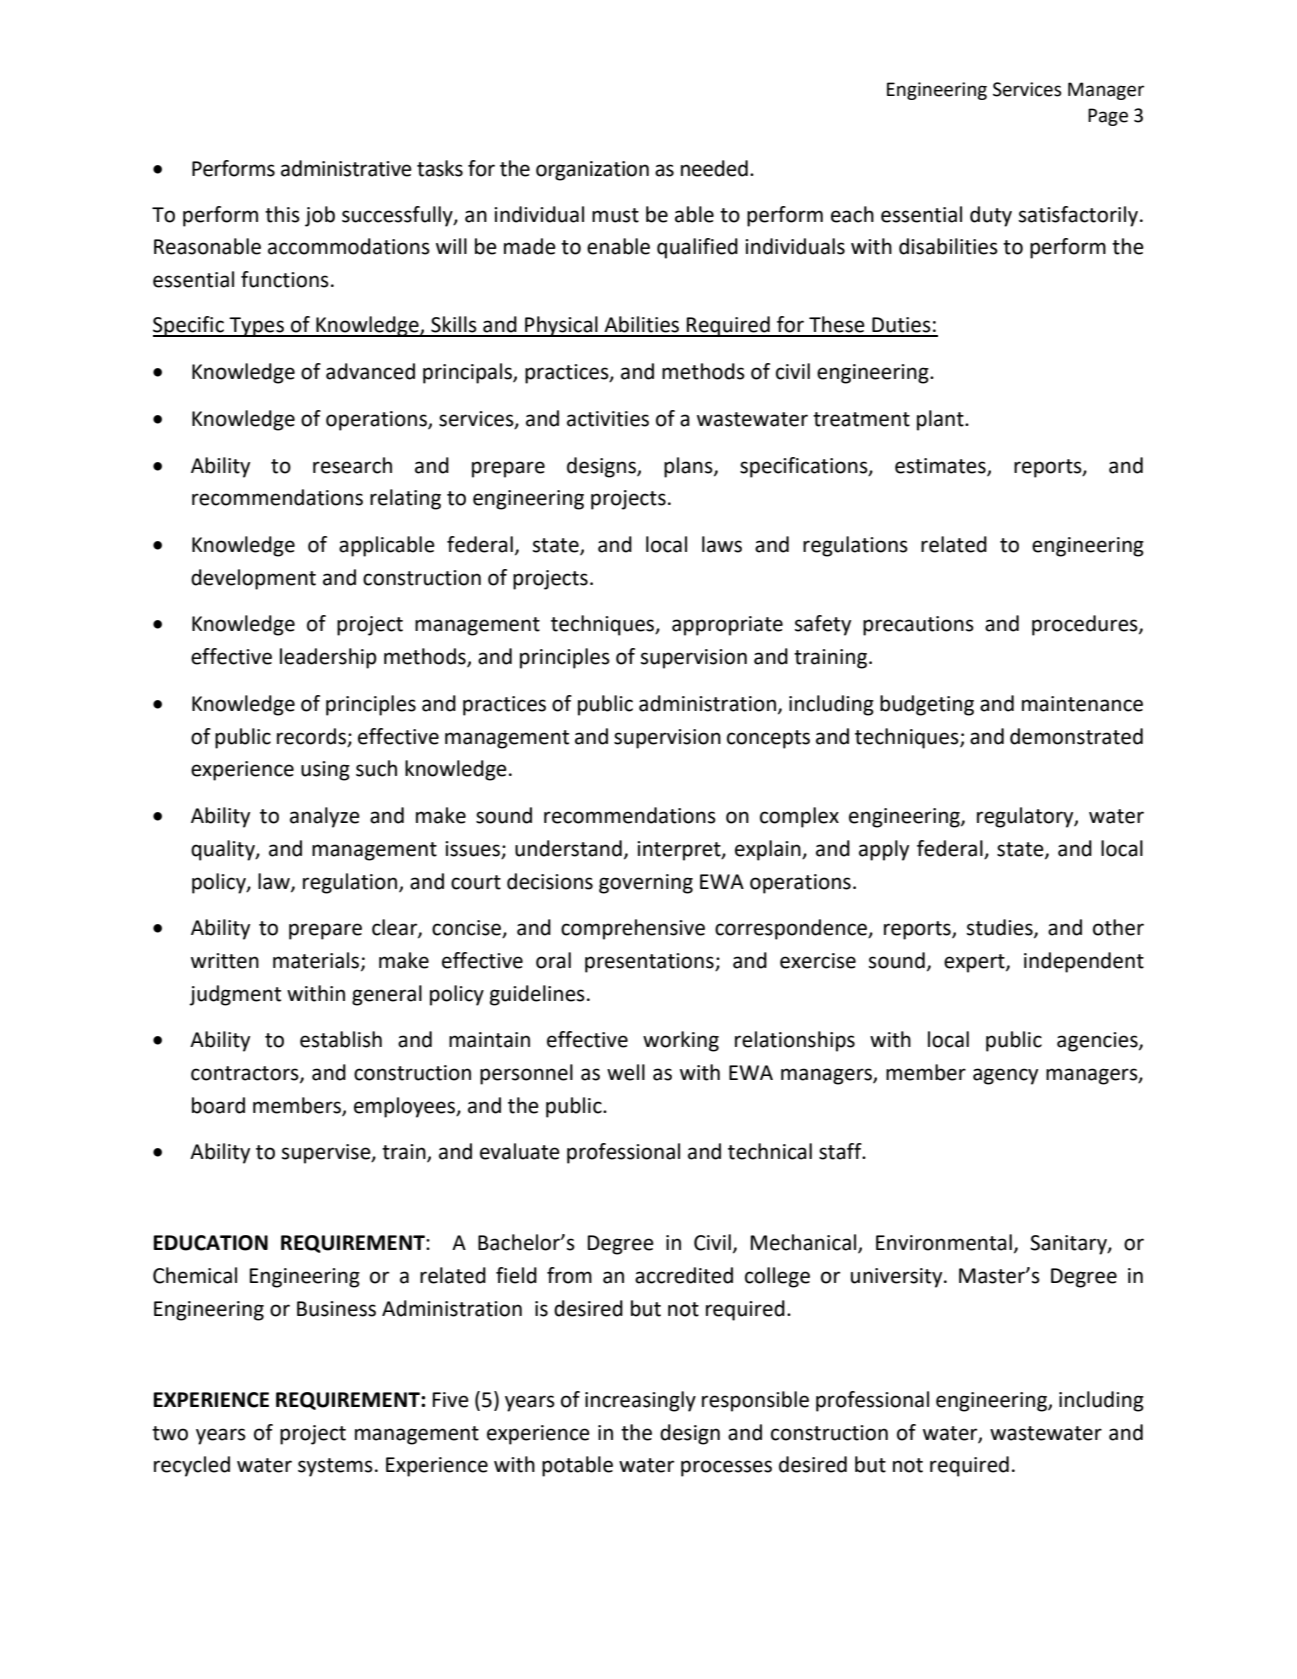 Image resolution: width=1297 pixels, height=1679 pixels. I want to click on duty, so click(991, 216).
